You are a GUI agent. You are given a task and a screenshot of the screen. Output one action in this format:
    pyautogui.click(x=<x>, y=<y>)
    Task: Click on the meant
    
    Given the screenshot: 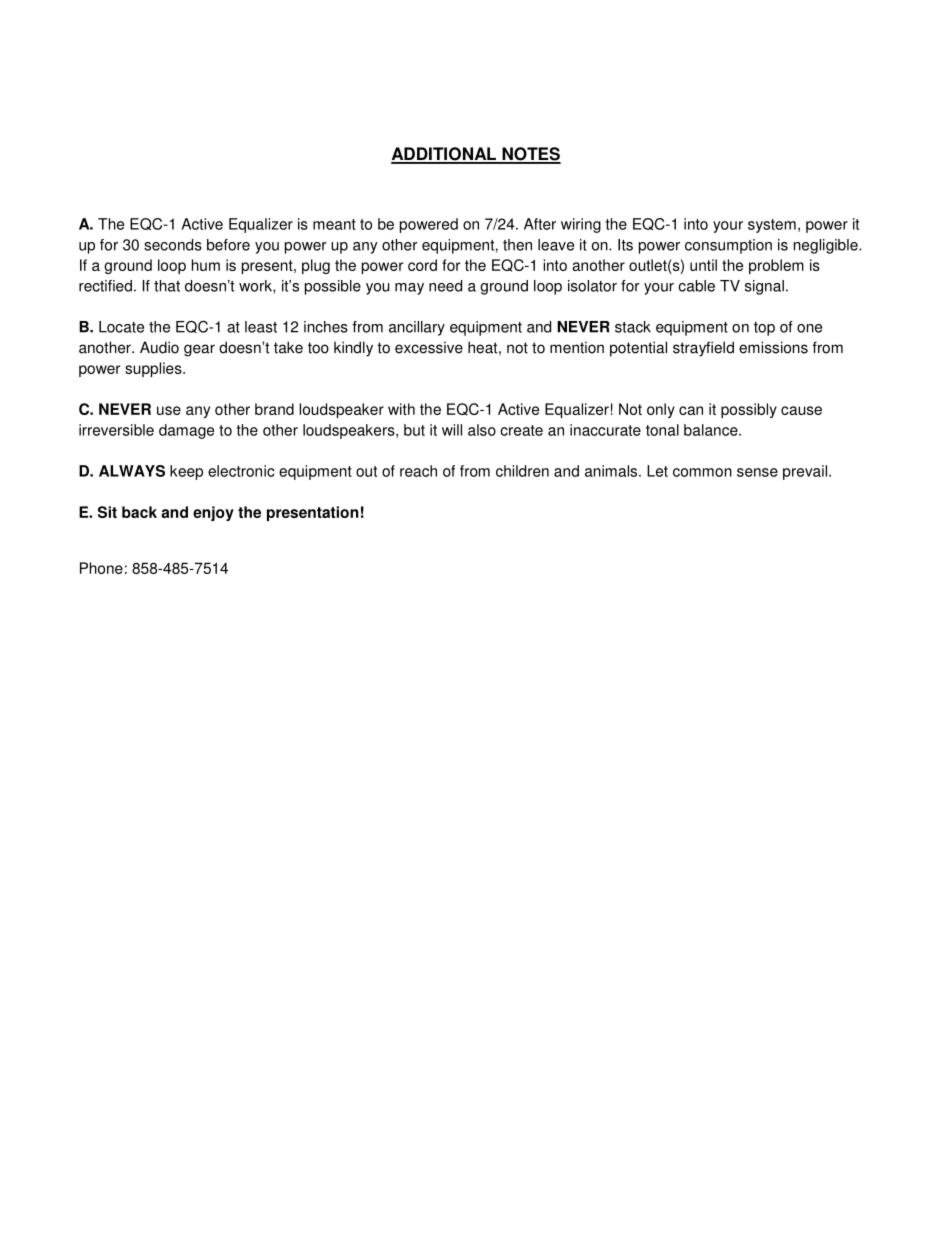 What is the action you would take?
    pyautogui.click(x=334, y=224)
